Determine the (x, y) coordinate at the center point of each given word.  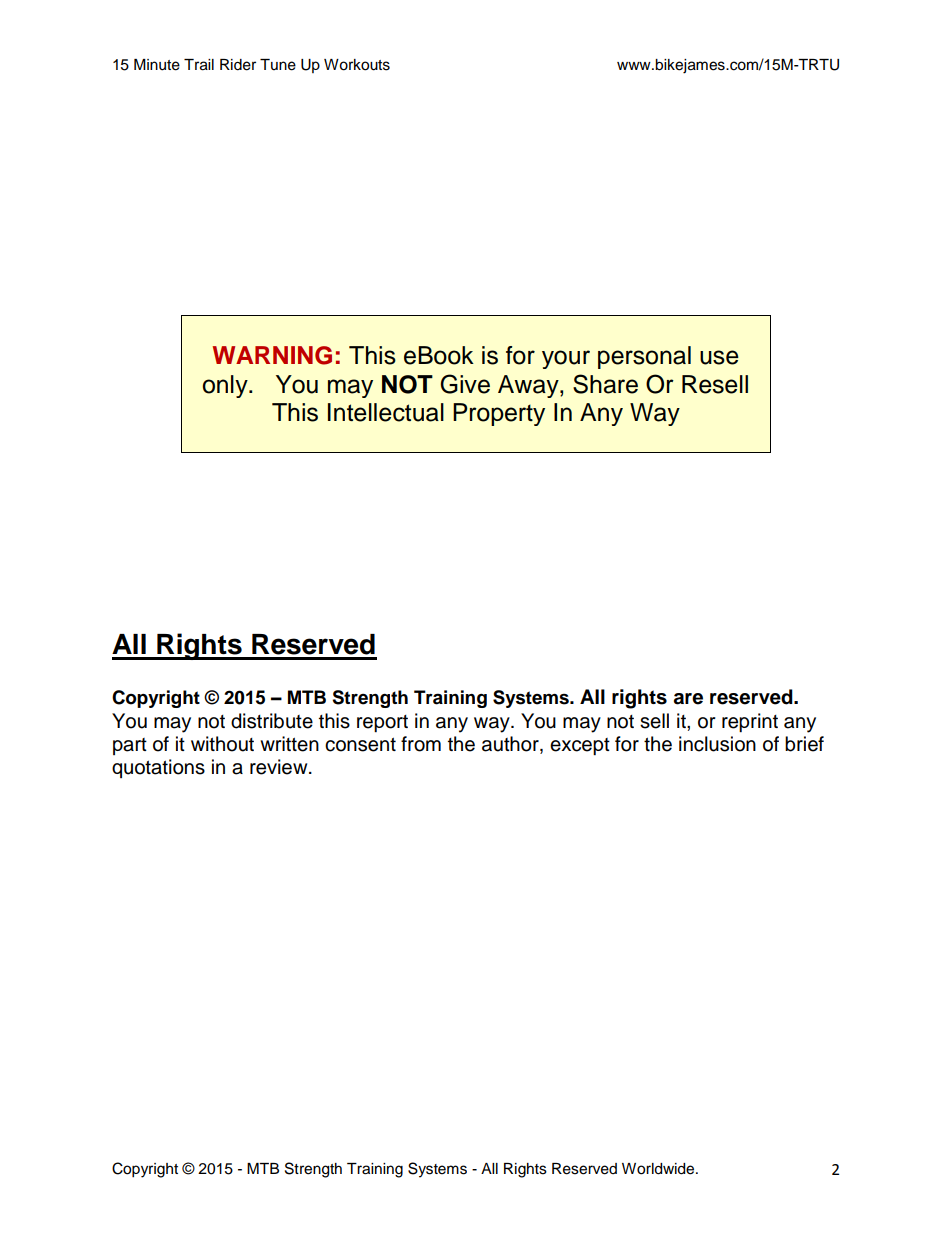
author (511, 745)
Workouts (357, 65)
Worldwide (659, 1169)
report (382, 723)
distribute (272, 721)
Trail (199, 65)
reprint (750, 722)
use (719, 357)
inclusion (717, 744)
